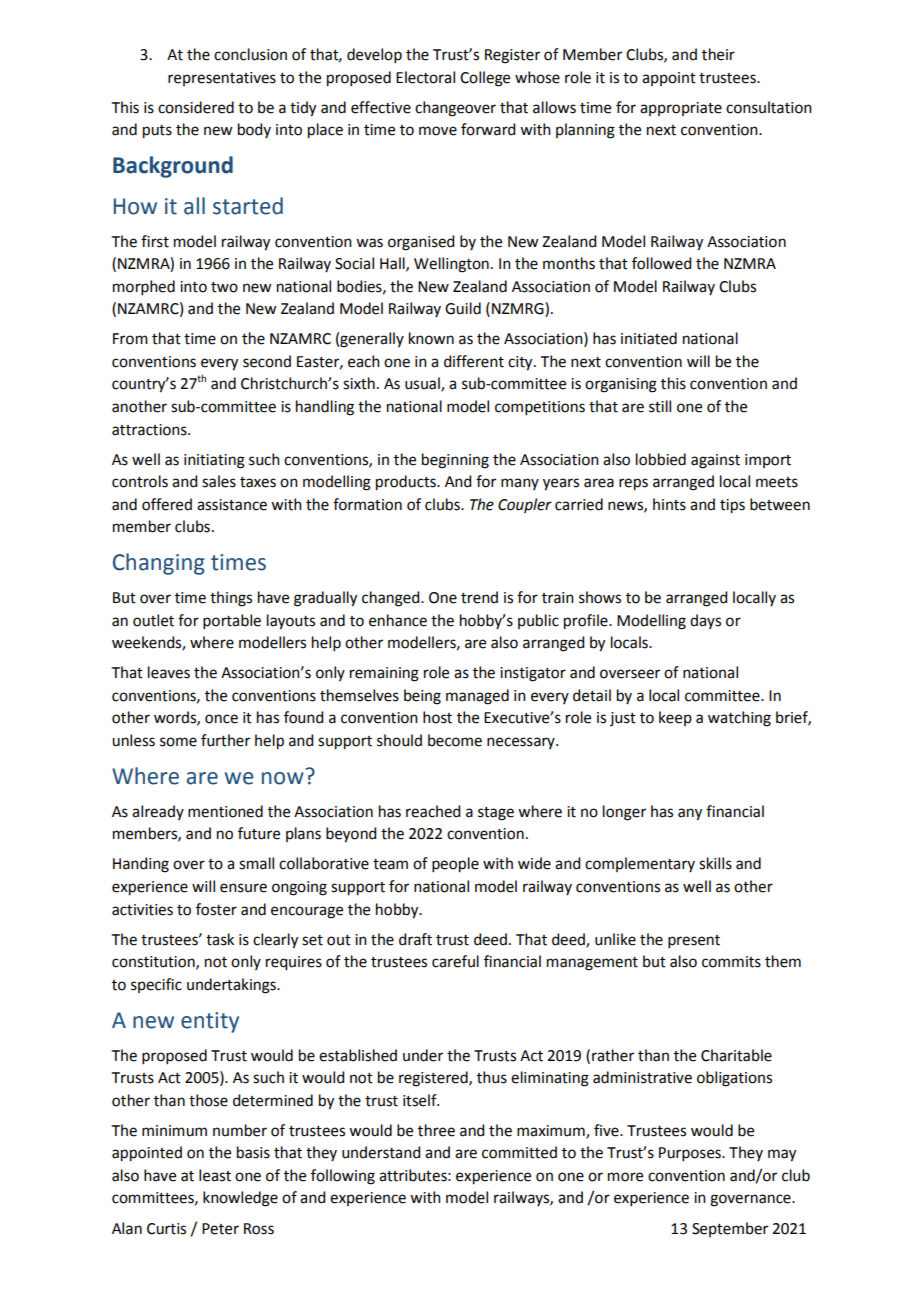  What do you see at coordinates (649, 338) in the screenshot?
I see `initiated` at bounding box center [649, 338].
